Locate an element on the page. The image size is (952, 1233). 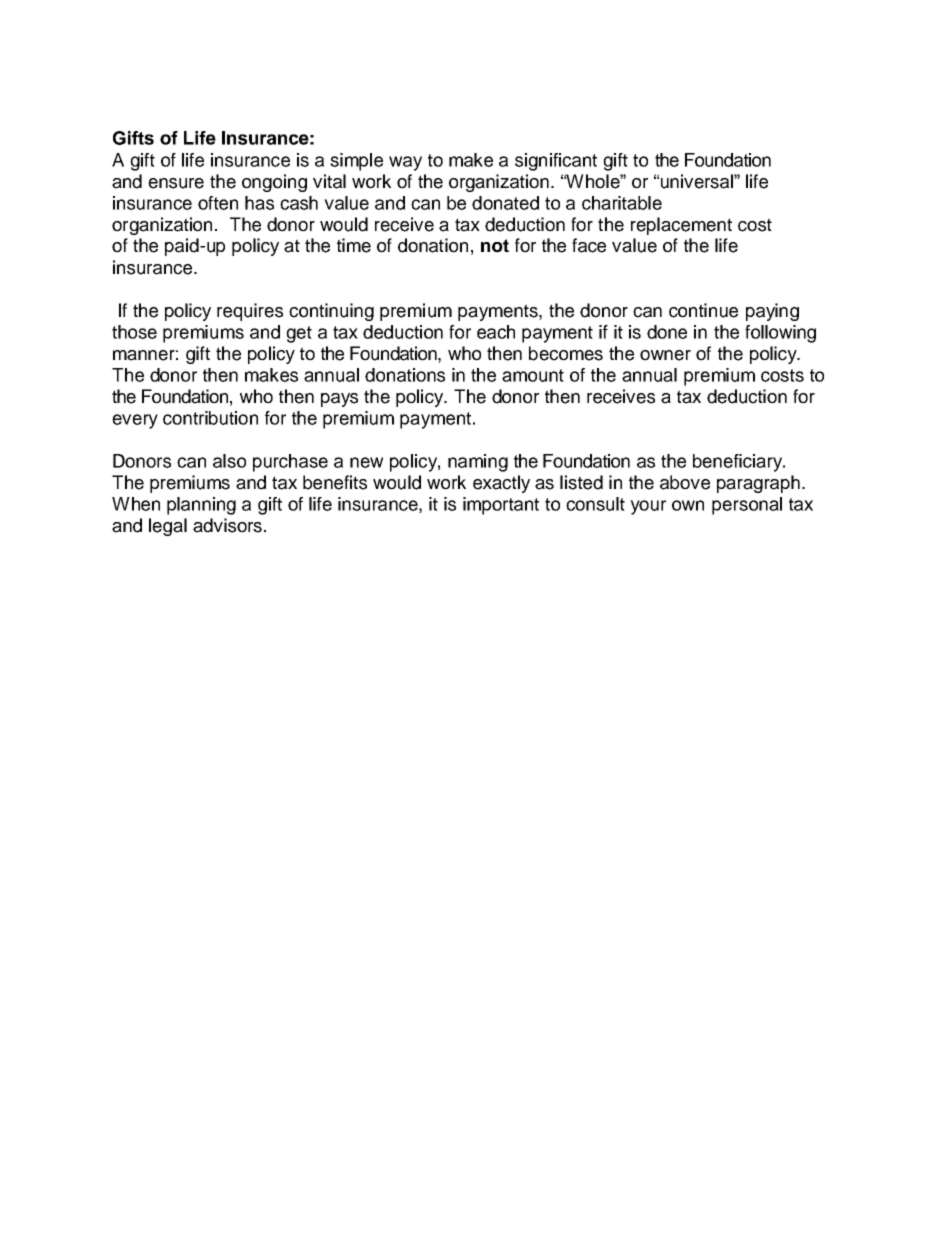
not is located at coordinates (495, 246).
